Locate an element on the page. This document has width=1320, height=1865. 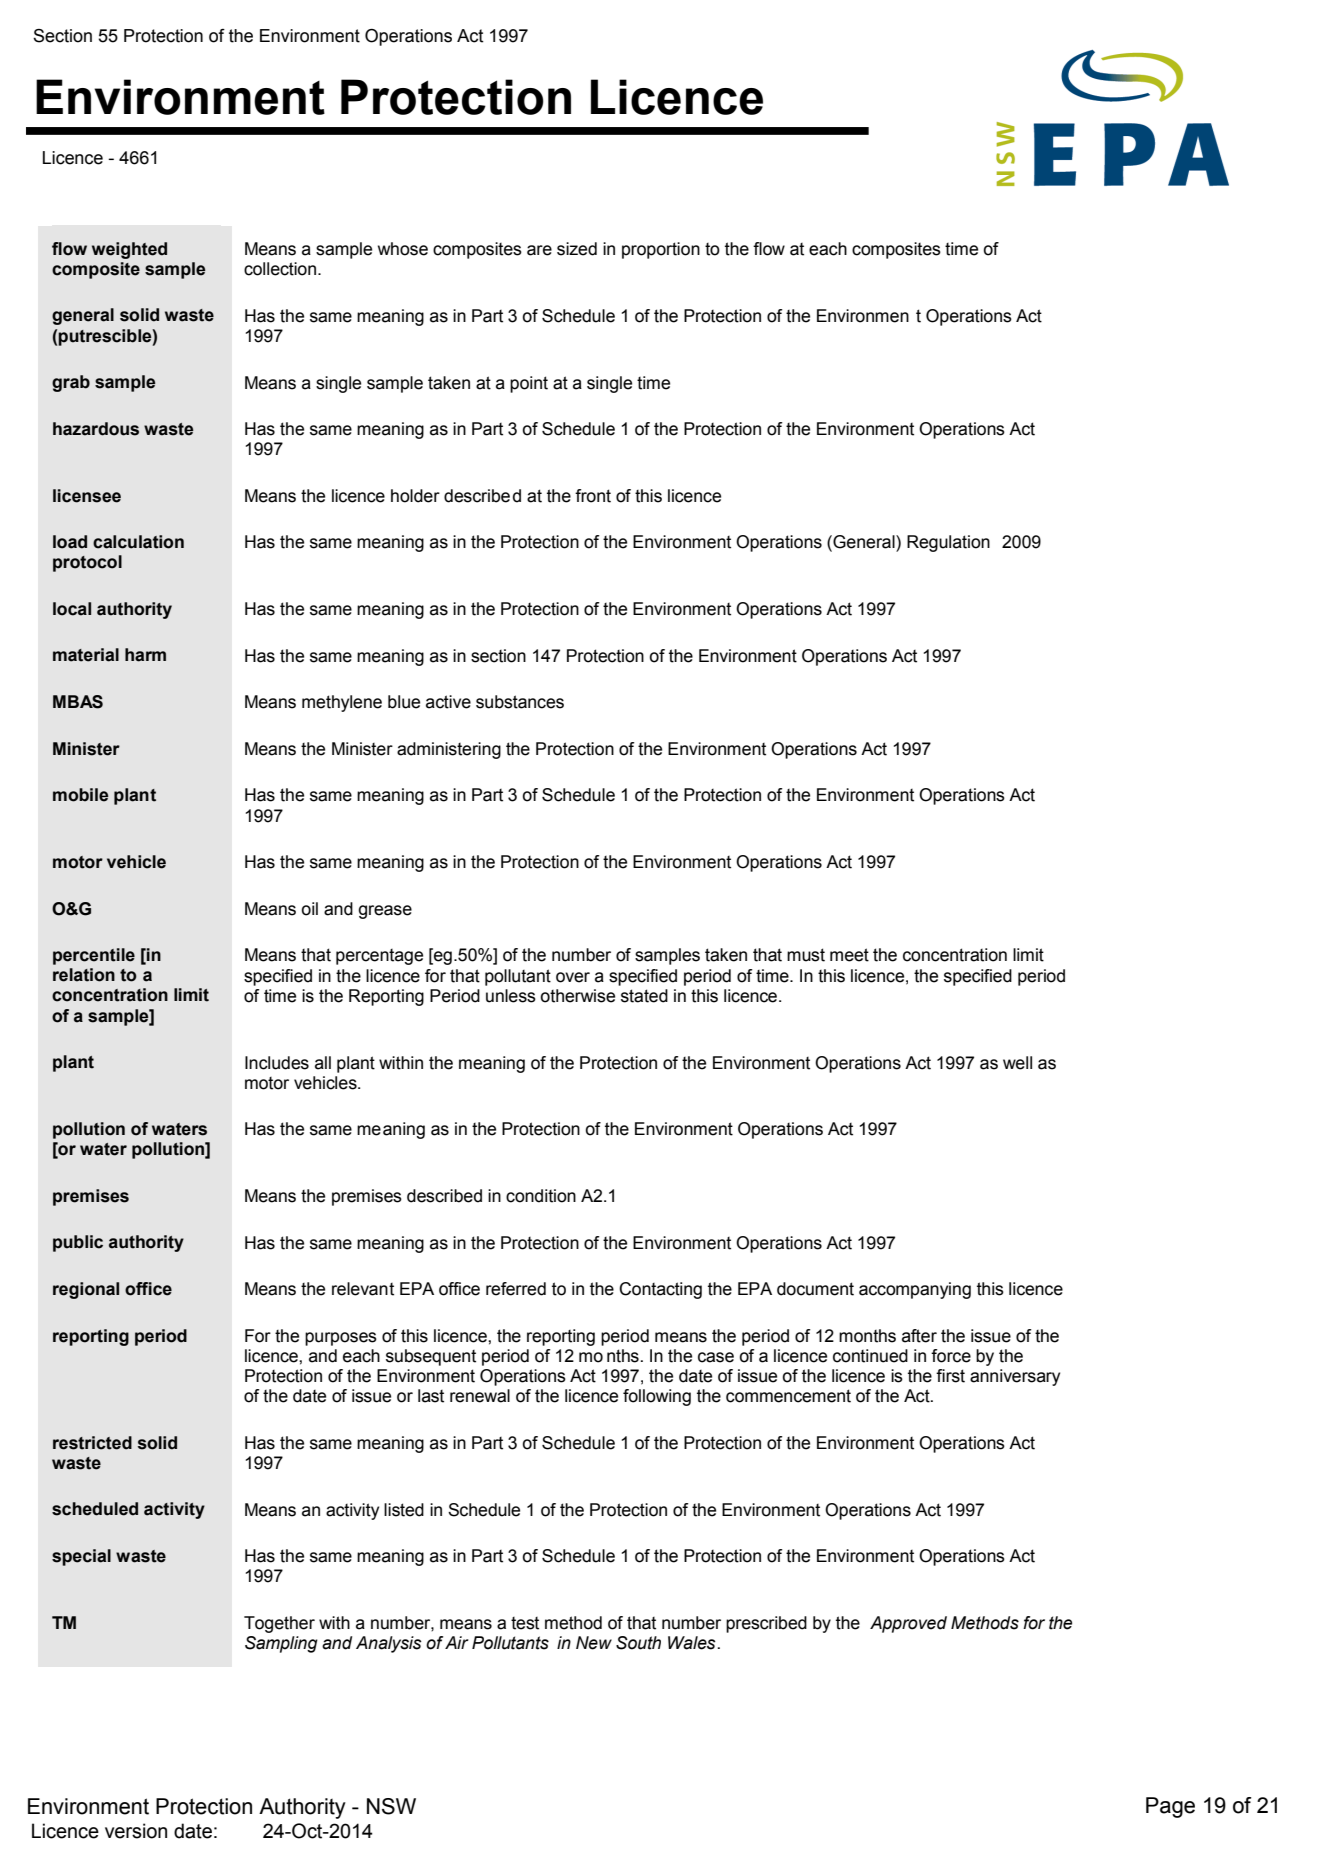
anniversary is located at coordinates (1015, 1377).
